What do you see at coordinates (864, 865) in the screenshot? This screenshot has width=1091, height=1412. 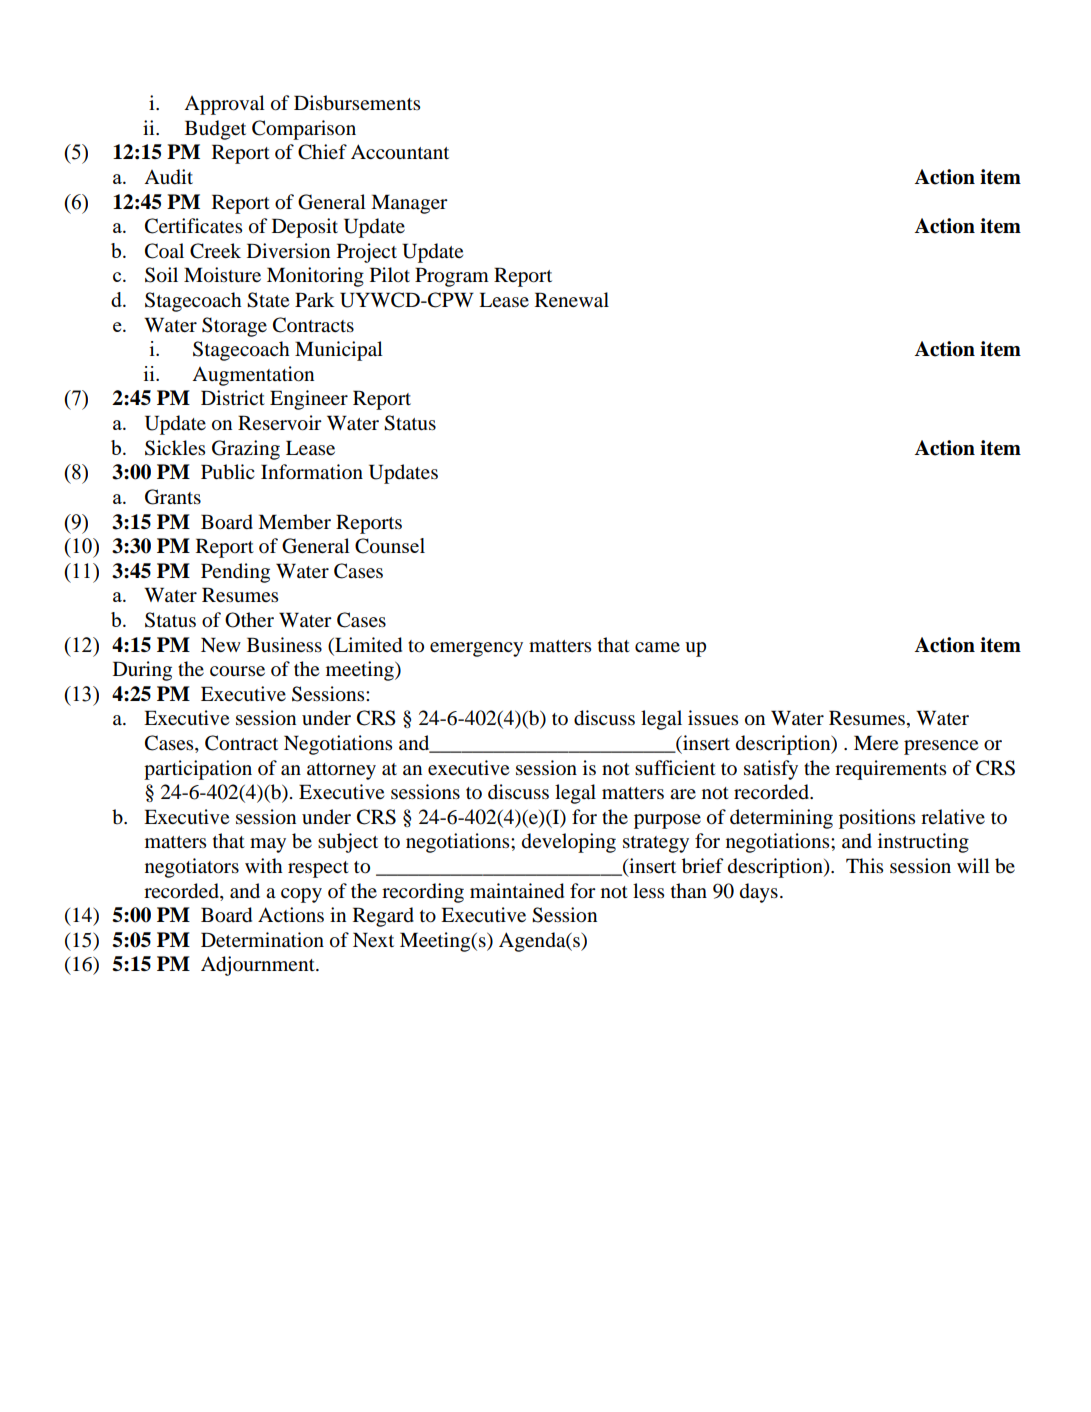 I see `This` at bounding box center [864, 865].
